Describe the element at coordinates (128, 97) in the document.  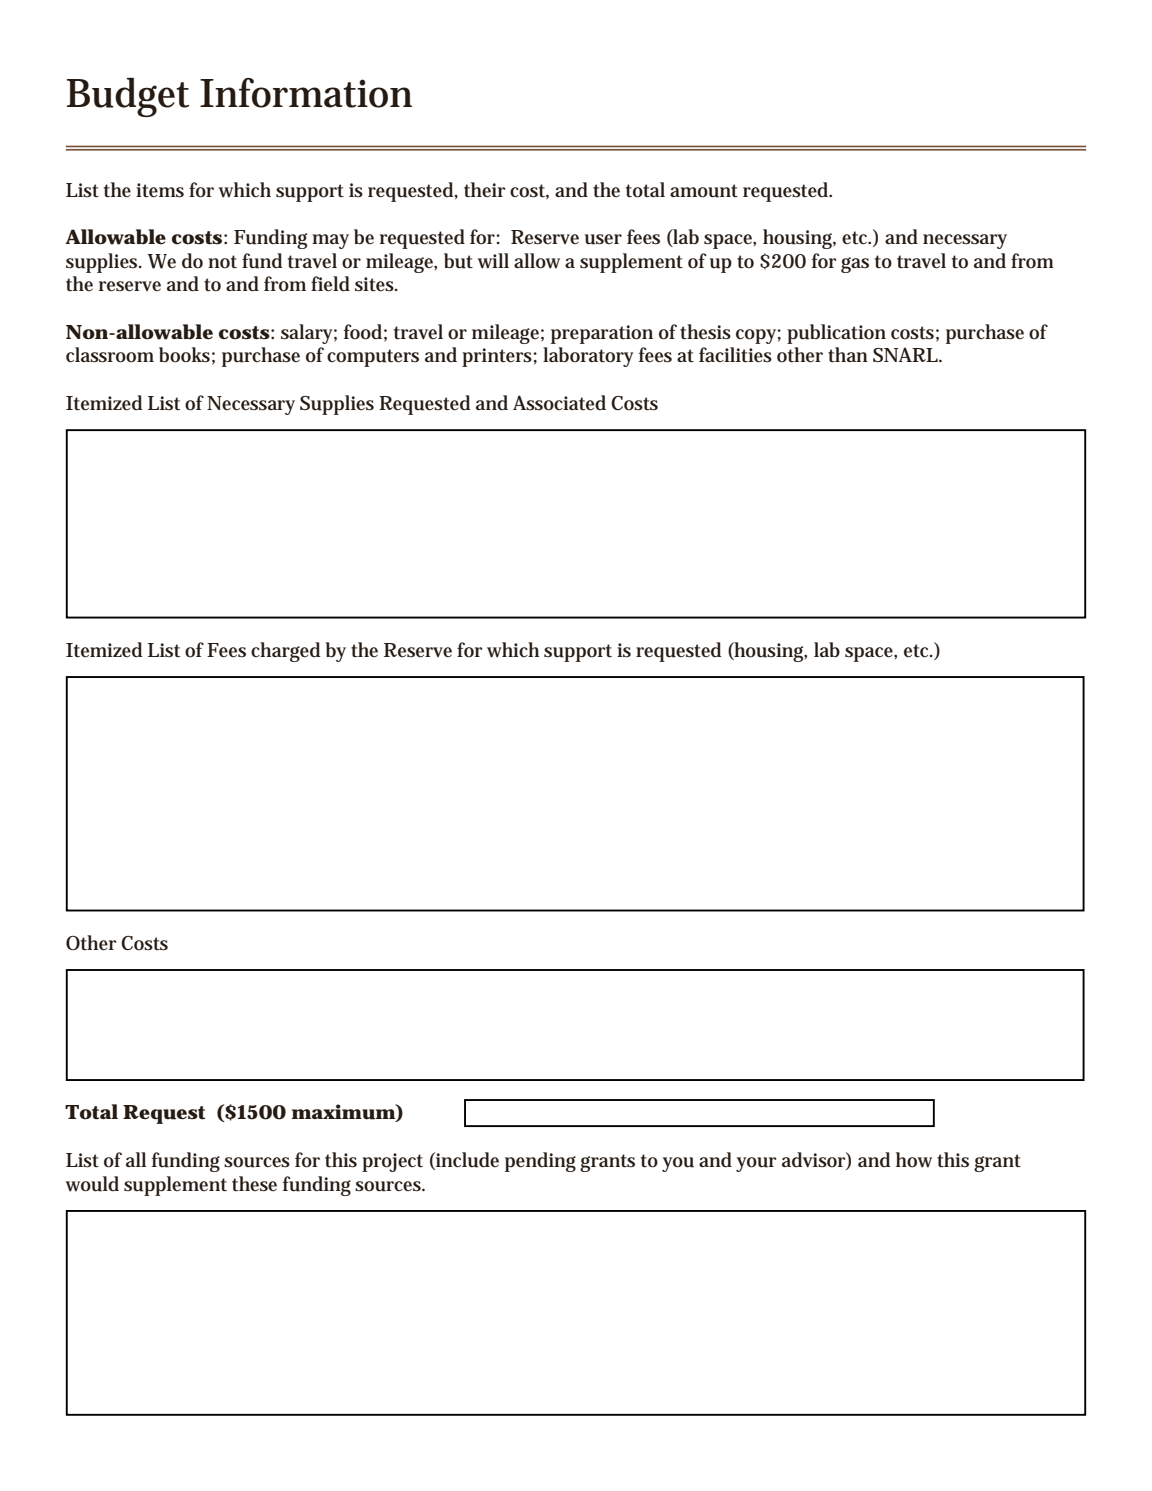
I see `Budget` at that location.
